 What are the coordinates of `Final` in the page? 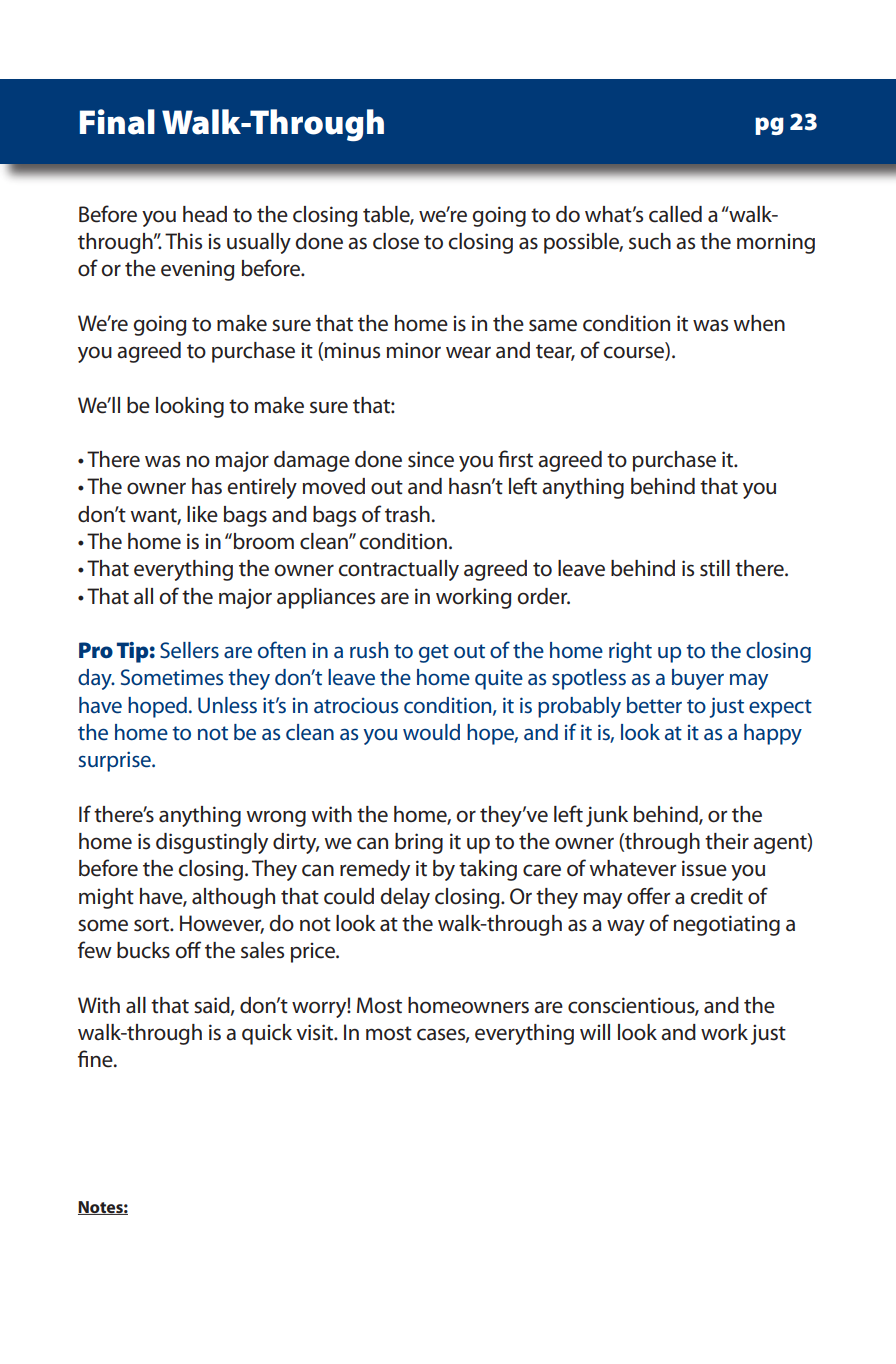 It's located at (117, 122).
